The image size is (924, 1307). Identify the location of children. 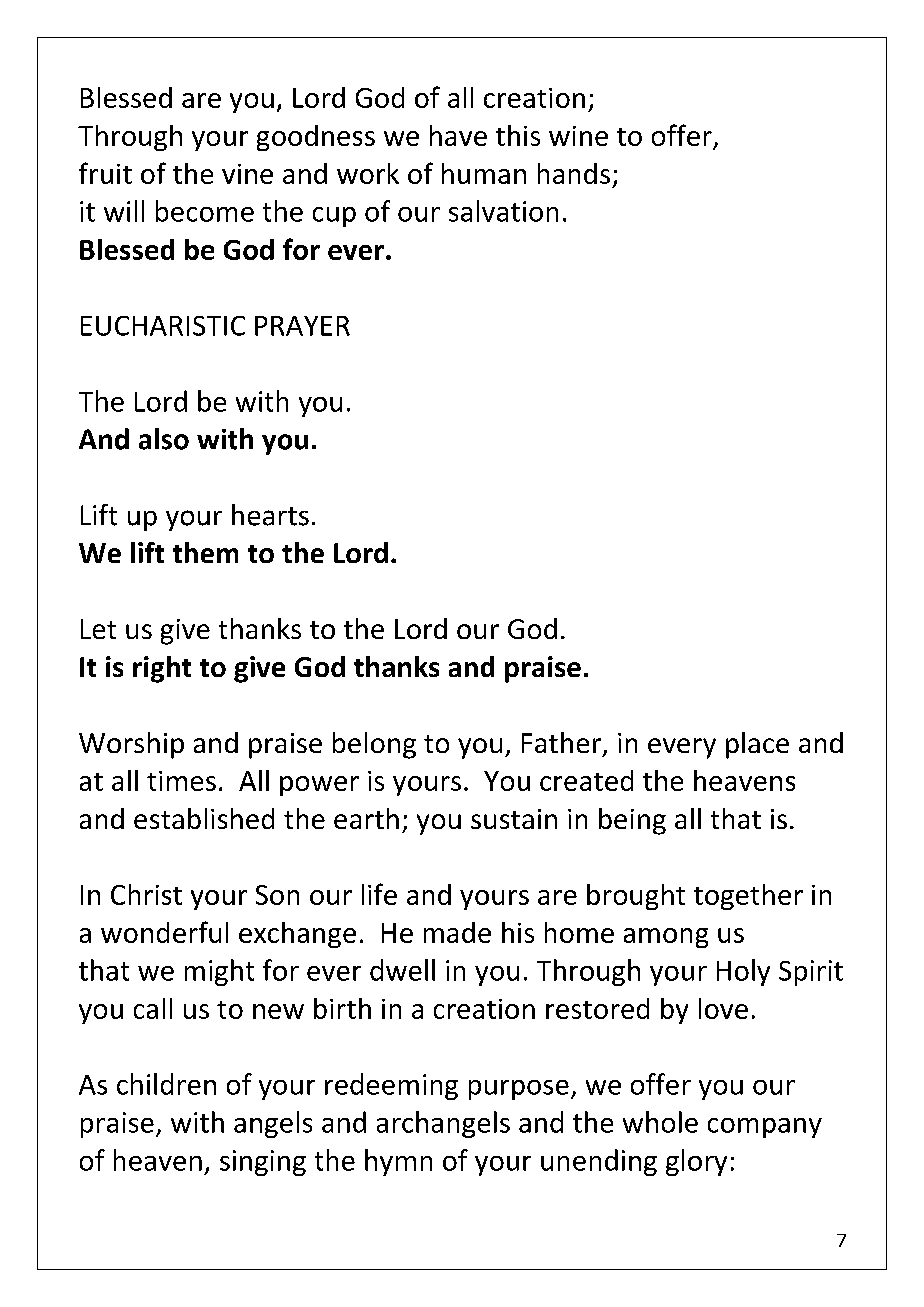
(166, 1084).
